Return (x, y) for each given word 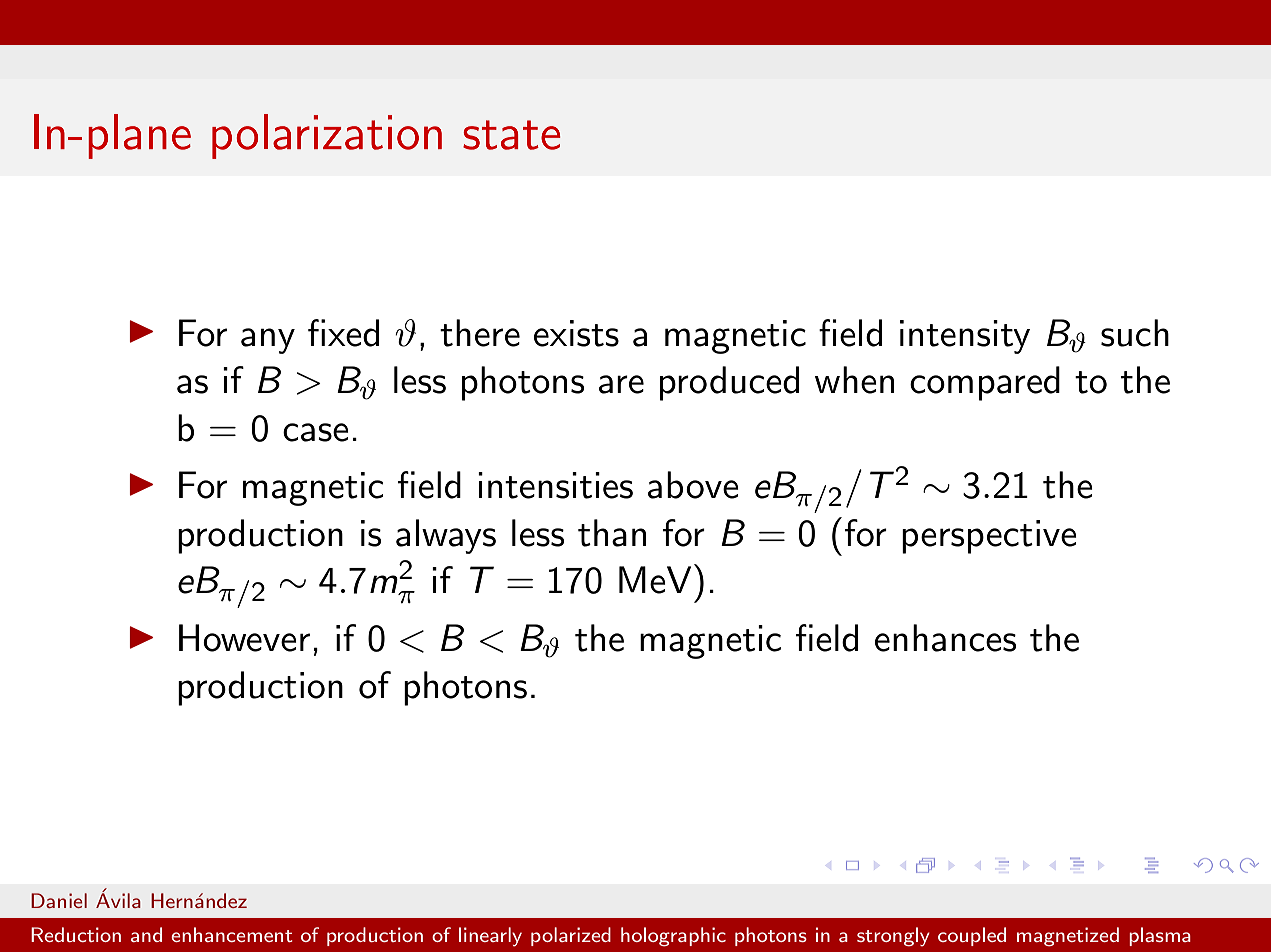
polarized (571, 936)
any (268, 341)
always (446, 536)
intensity (965, 337)
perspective (989, 537)
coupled (972, 936)
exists (576, 333)
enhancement (231, 934)
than (612, 533)
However (244, 638)
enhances (945, 638)
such (1135, 333)
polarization (327, 136)
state (512, 135)
